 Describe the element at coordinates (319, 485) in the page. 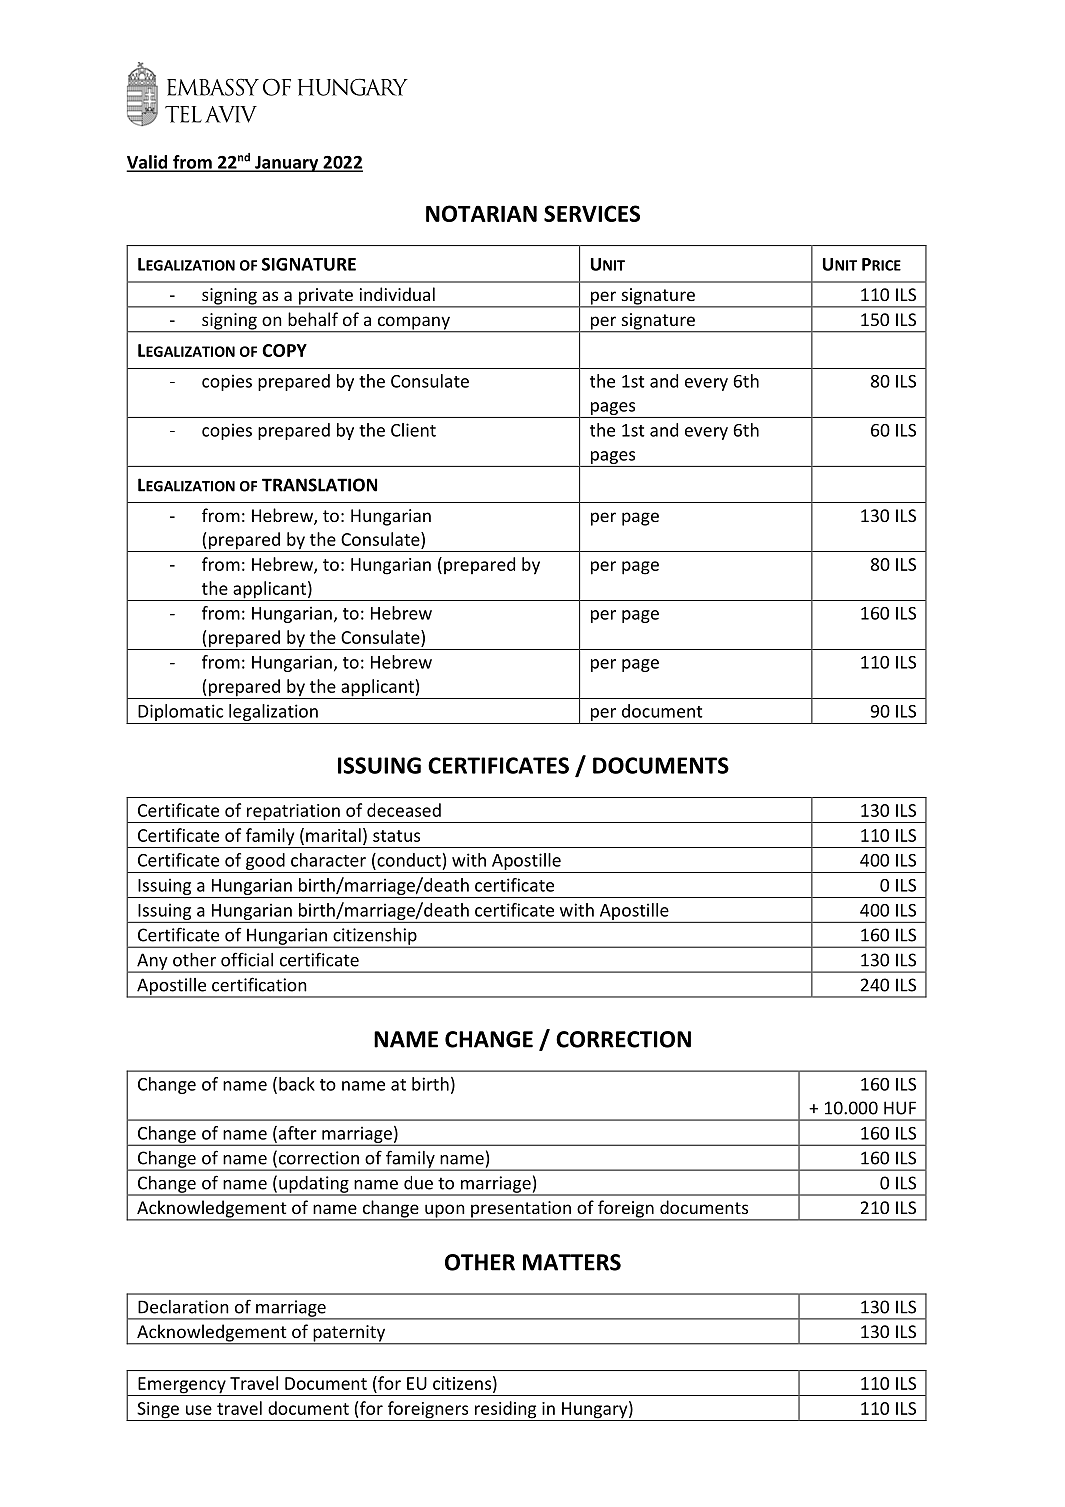

I see `TRANSLATION` at that location.
